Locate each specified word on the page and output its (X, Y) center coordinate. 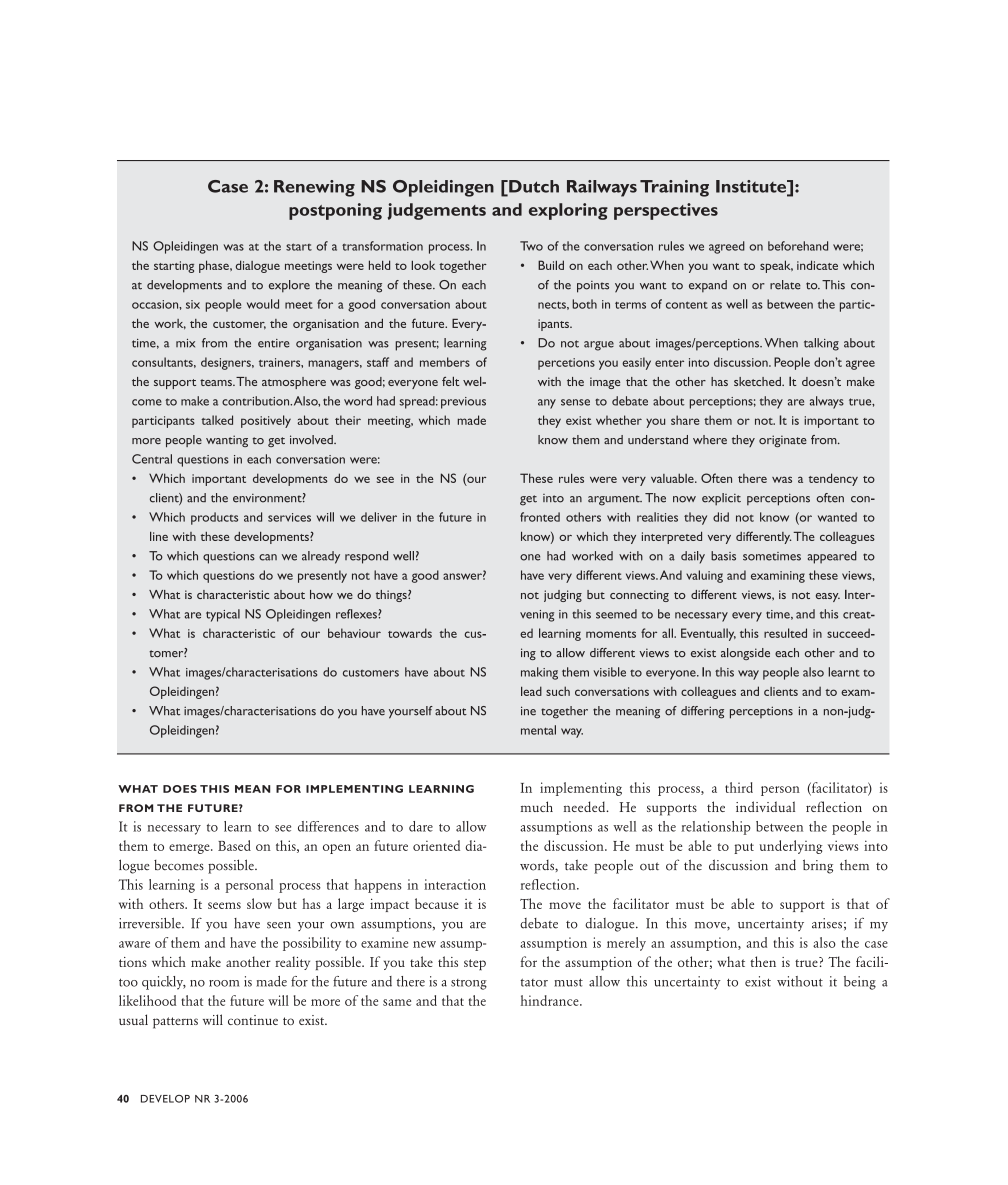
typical (223, 615)
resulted (785, 633)
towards (410, 633)
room (224, 983)
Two (531, 246)
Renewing (314, 188)
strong (469, 984)
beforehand (798, 246)
